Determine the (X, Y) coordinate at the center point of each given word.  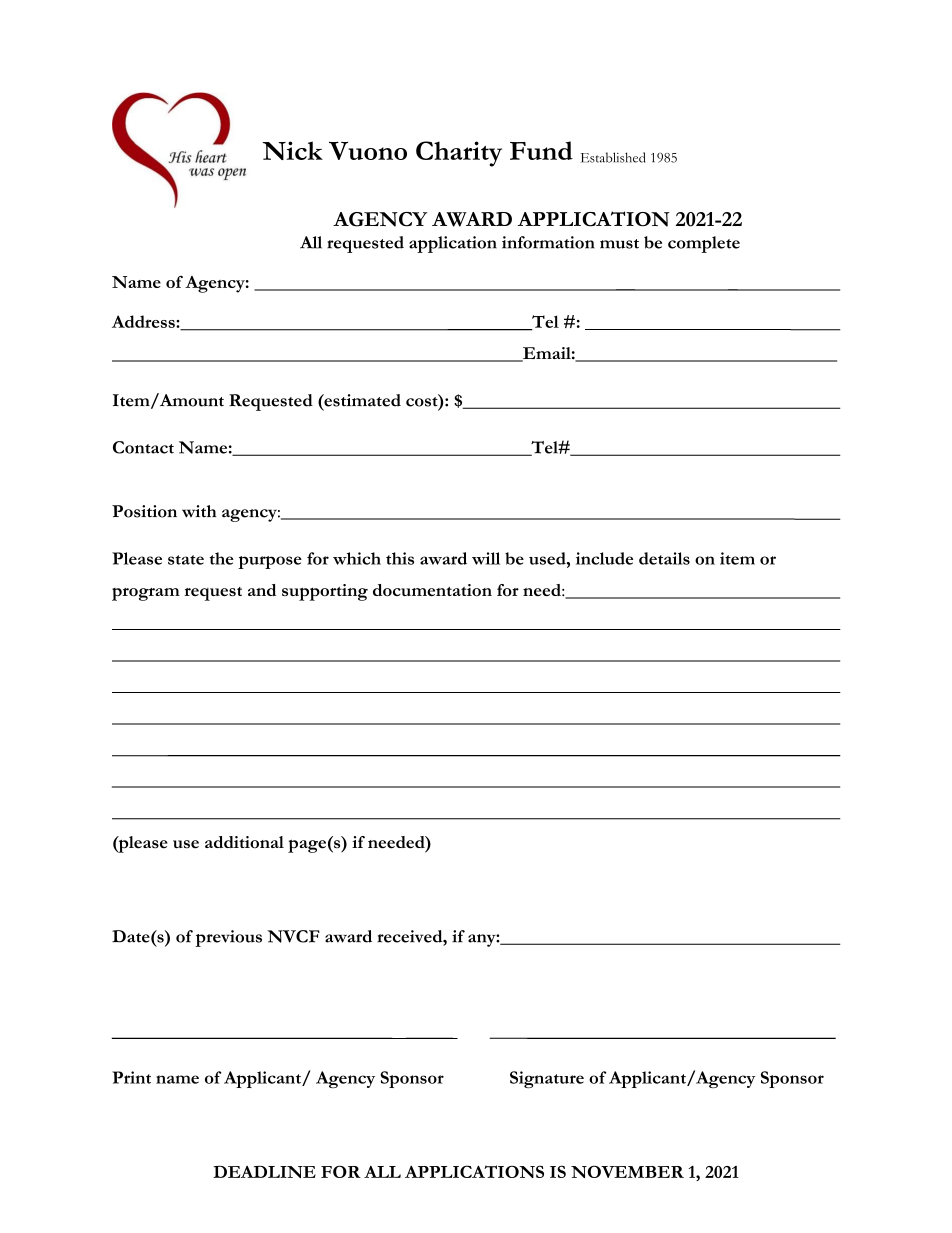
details (664, 558)
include (604, 558)
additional (244, 842)
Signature (547, 1079)
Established (613, 157)
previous (229, 938)
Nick (292, 150)
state (186, 560)
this (400, 558)
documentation (432, 590)
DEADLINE (264, 1172)
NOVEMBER (627, 1171)
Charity (459, 154)
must (619, 244)
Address (144, 321)
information (548, 242)
